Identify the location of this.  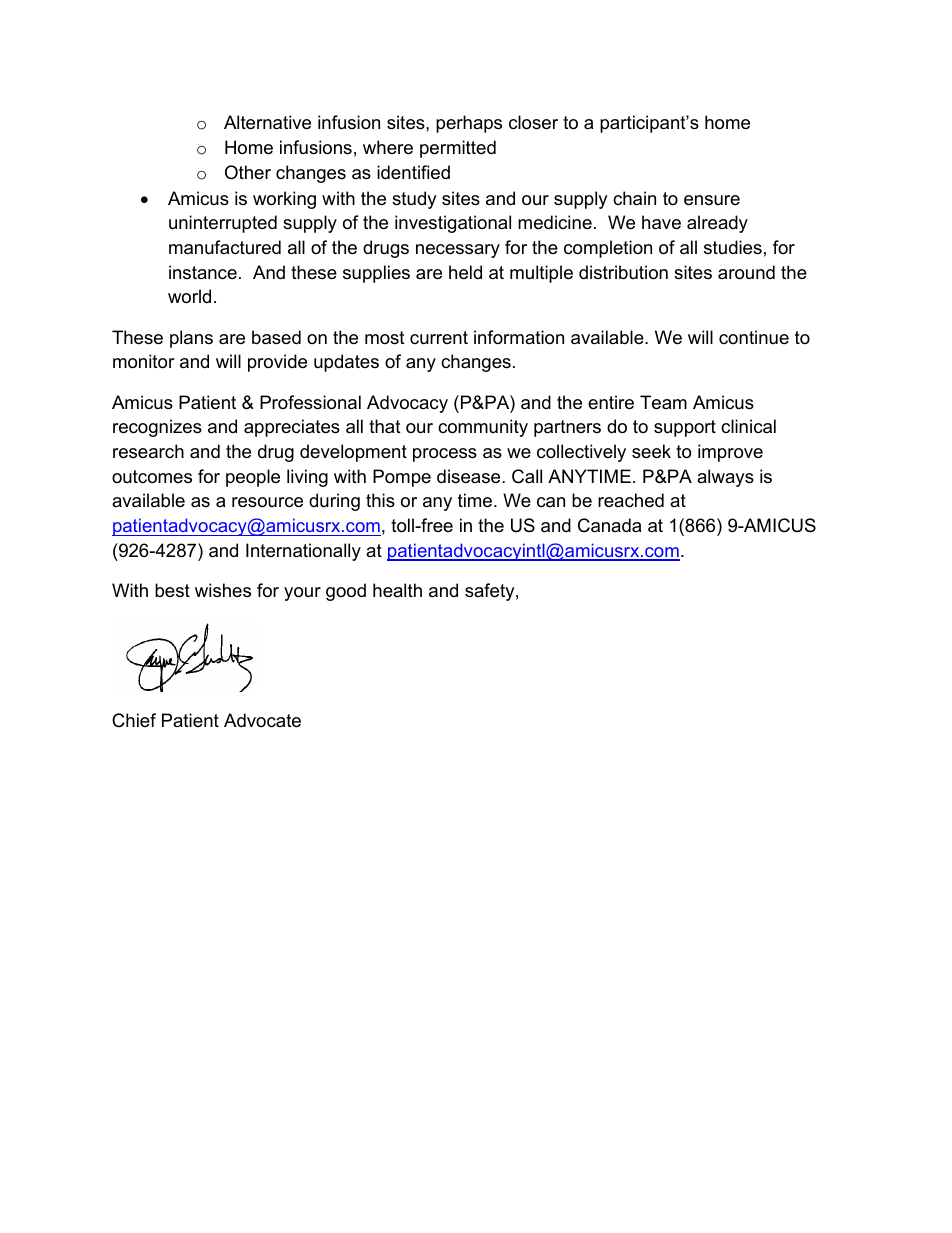
(380, 500).
